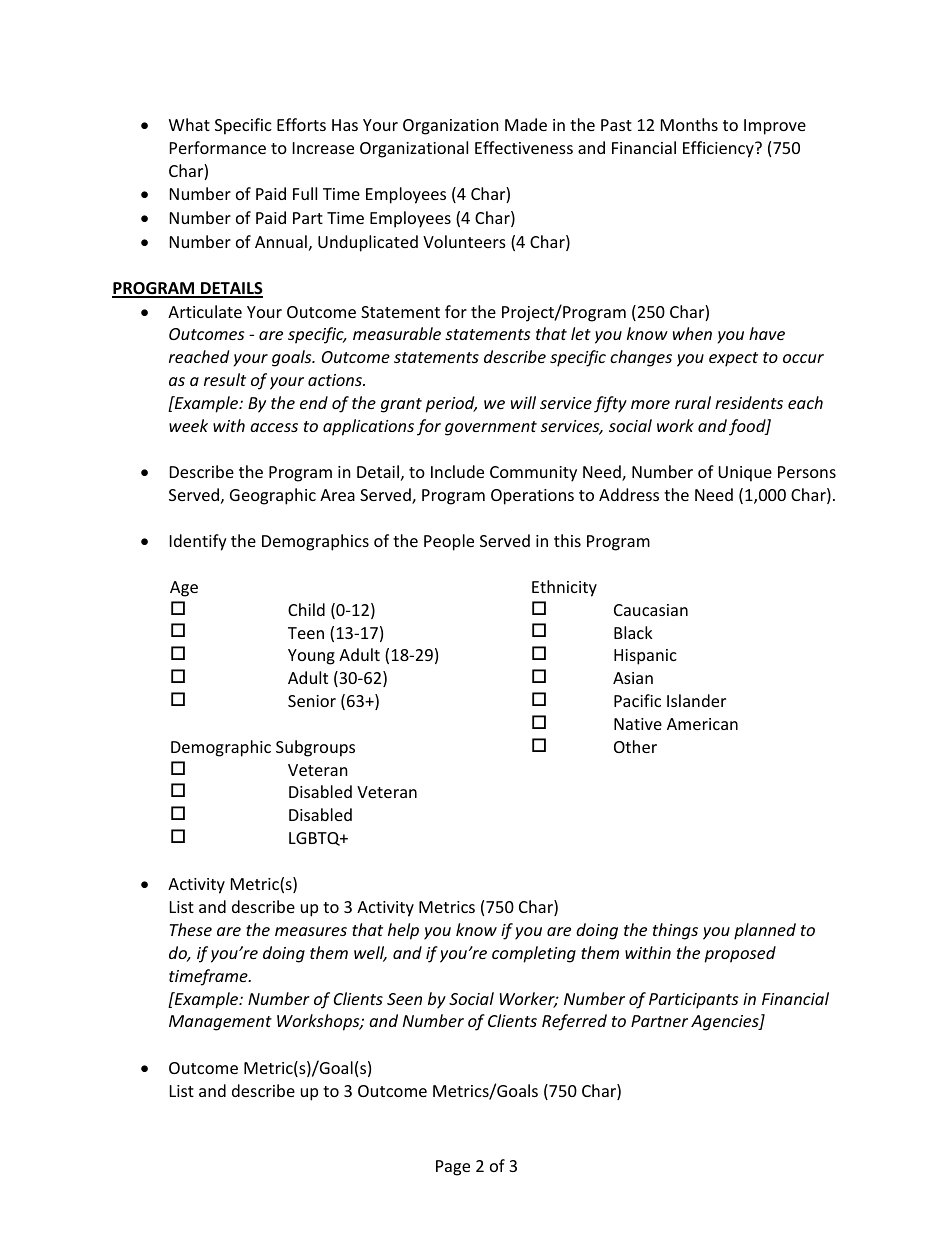 Image resolution: width=952 pixels, height=1233 pixels. I want to click on Effectiveness, so click(524, 147).
